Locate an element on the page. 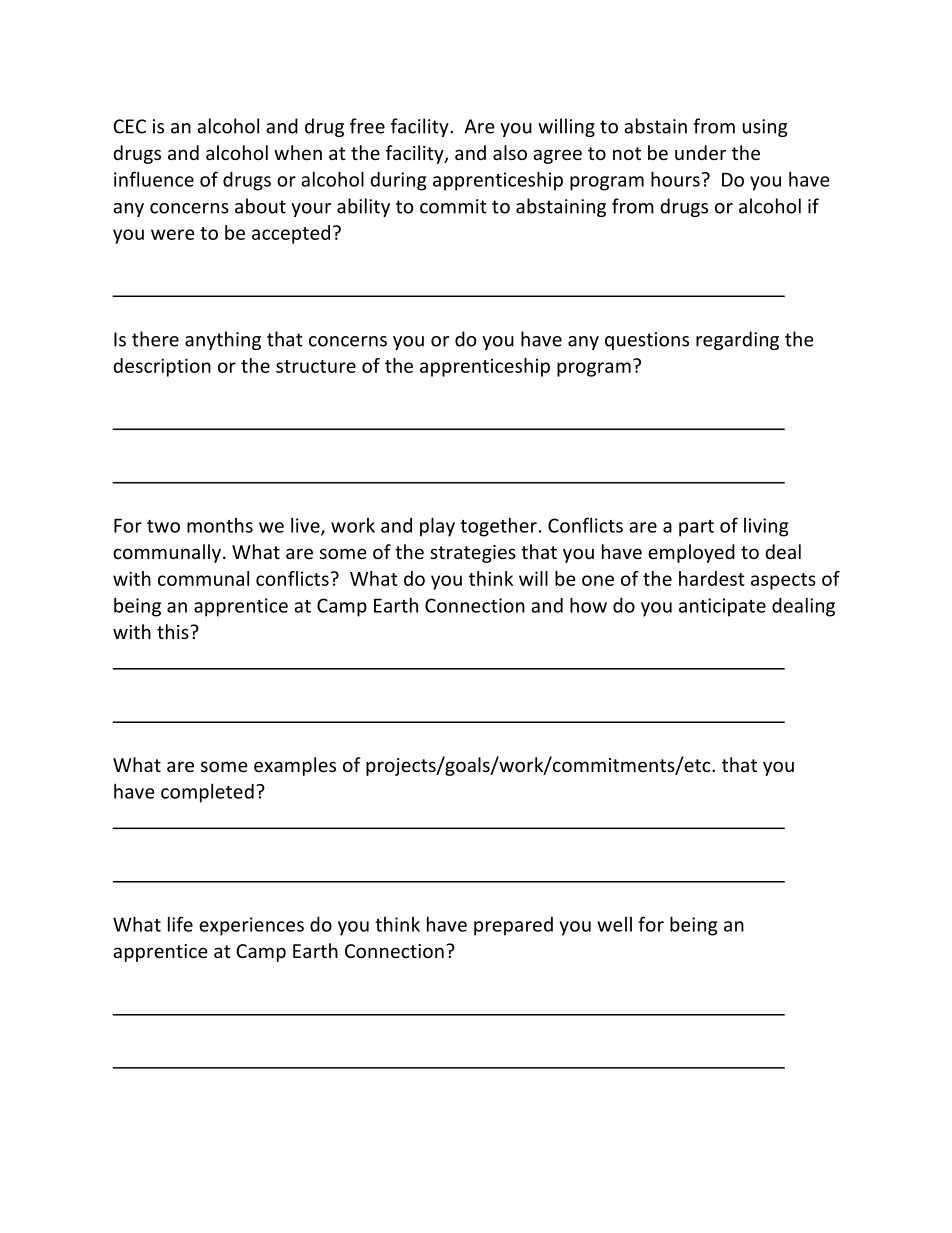 The height and width of the document is (1233, 952). part is located at coordinates (696, 528).
